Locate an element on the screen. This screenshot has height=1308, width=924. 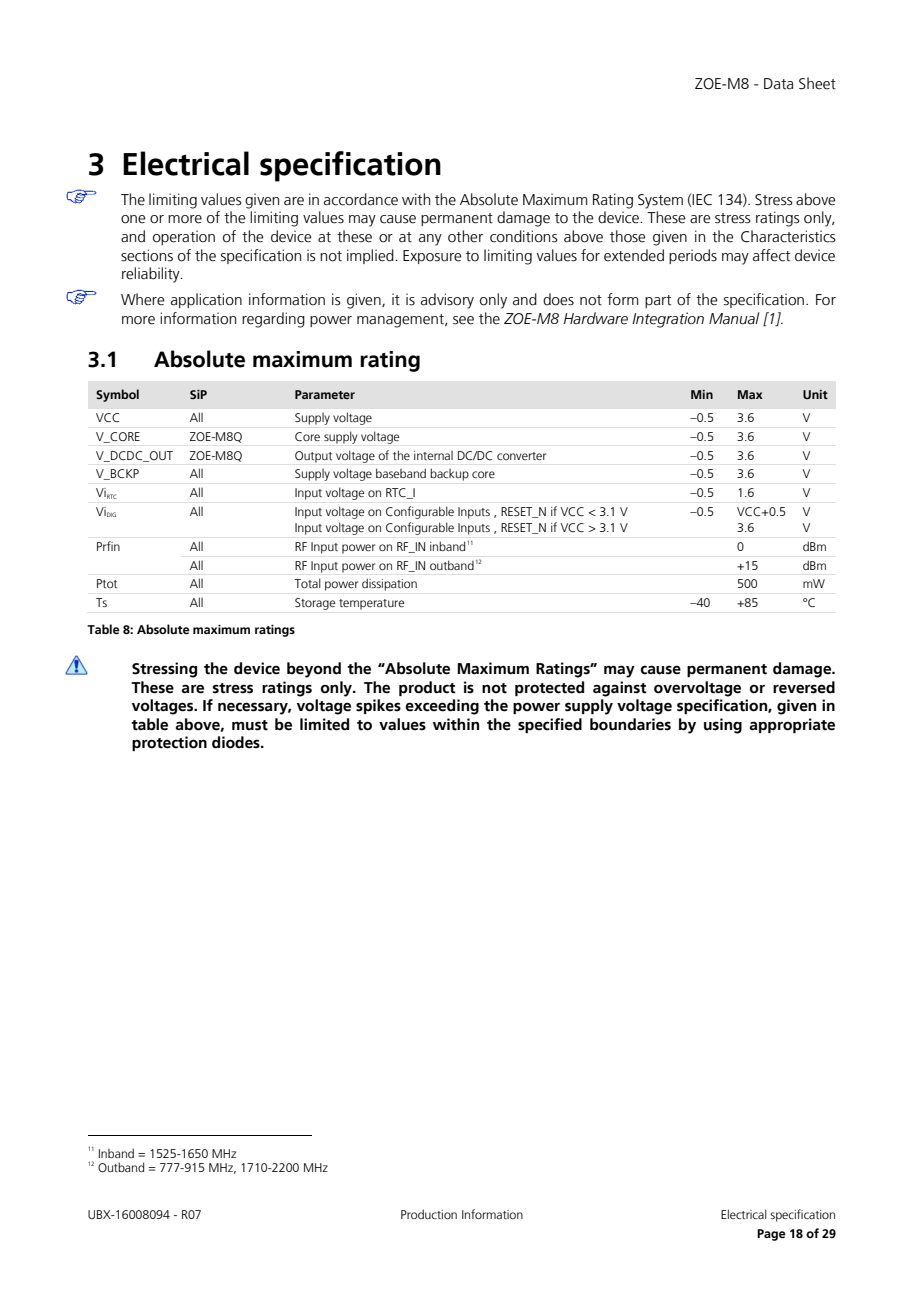
Min is located at coordinates (702, 394).
